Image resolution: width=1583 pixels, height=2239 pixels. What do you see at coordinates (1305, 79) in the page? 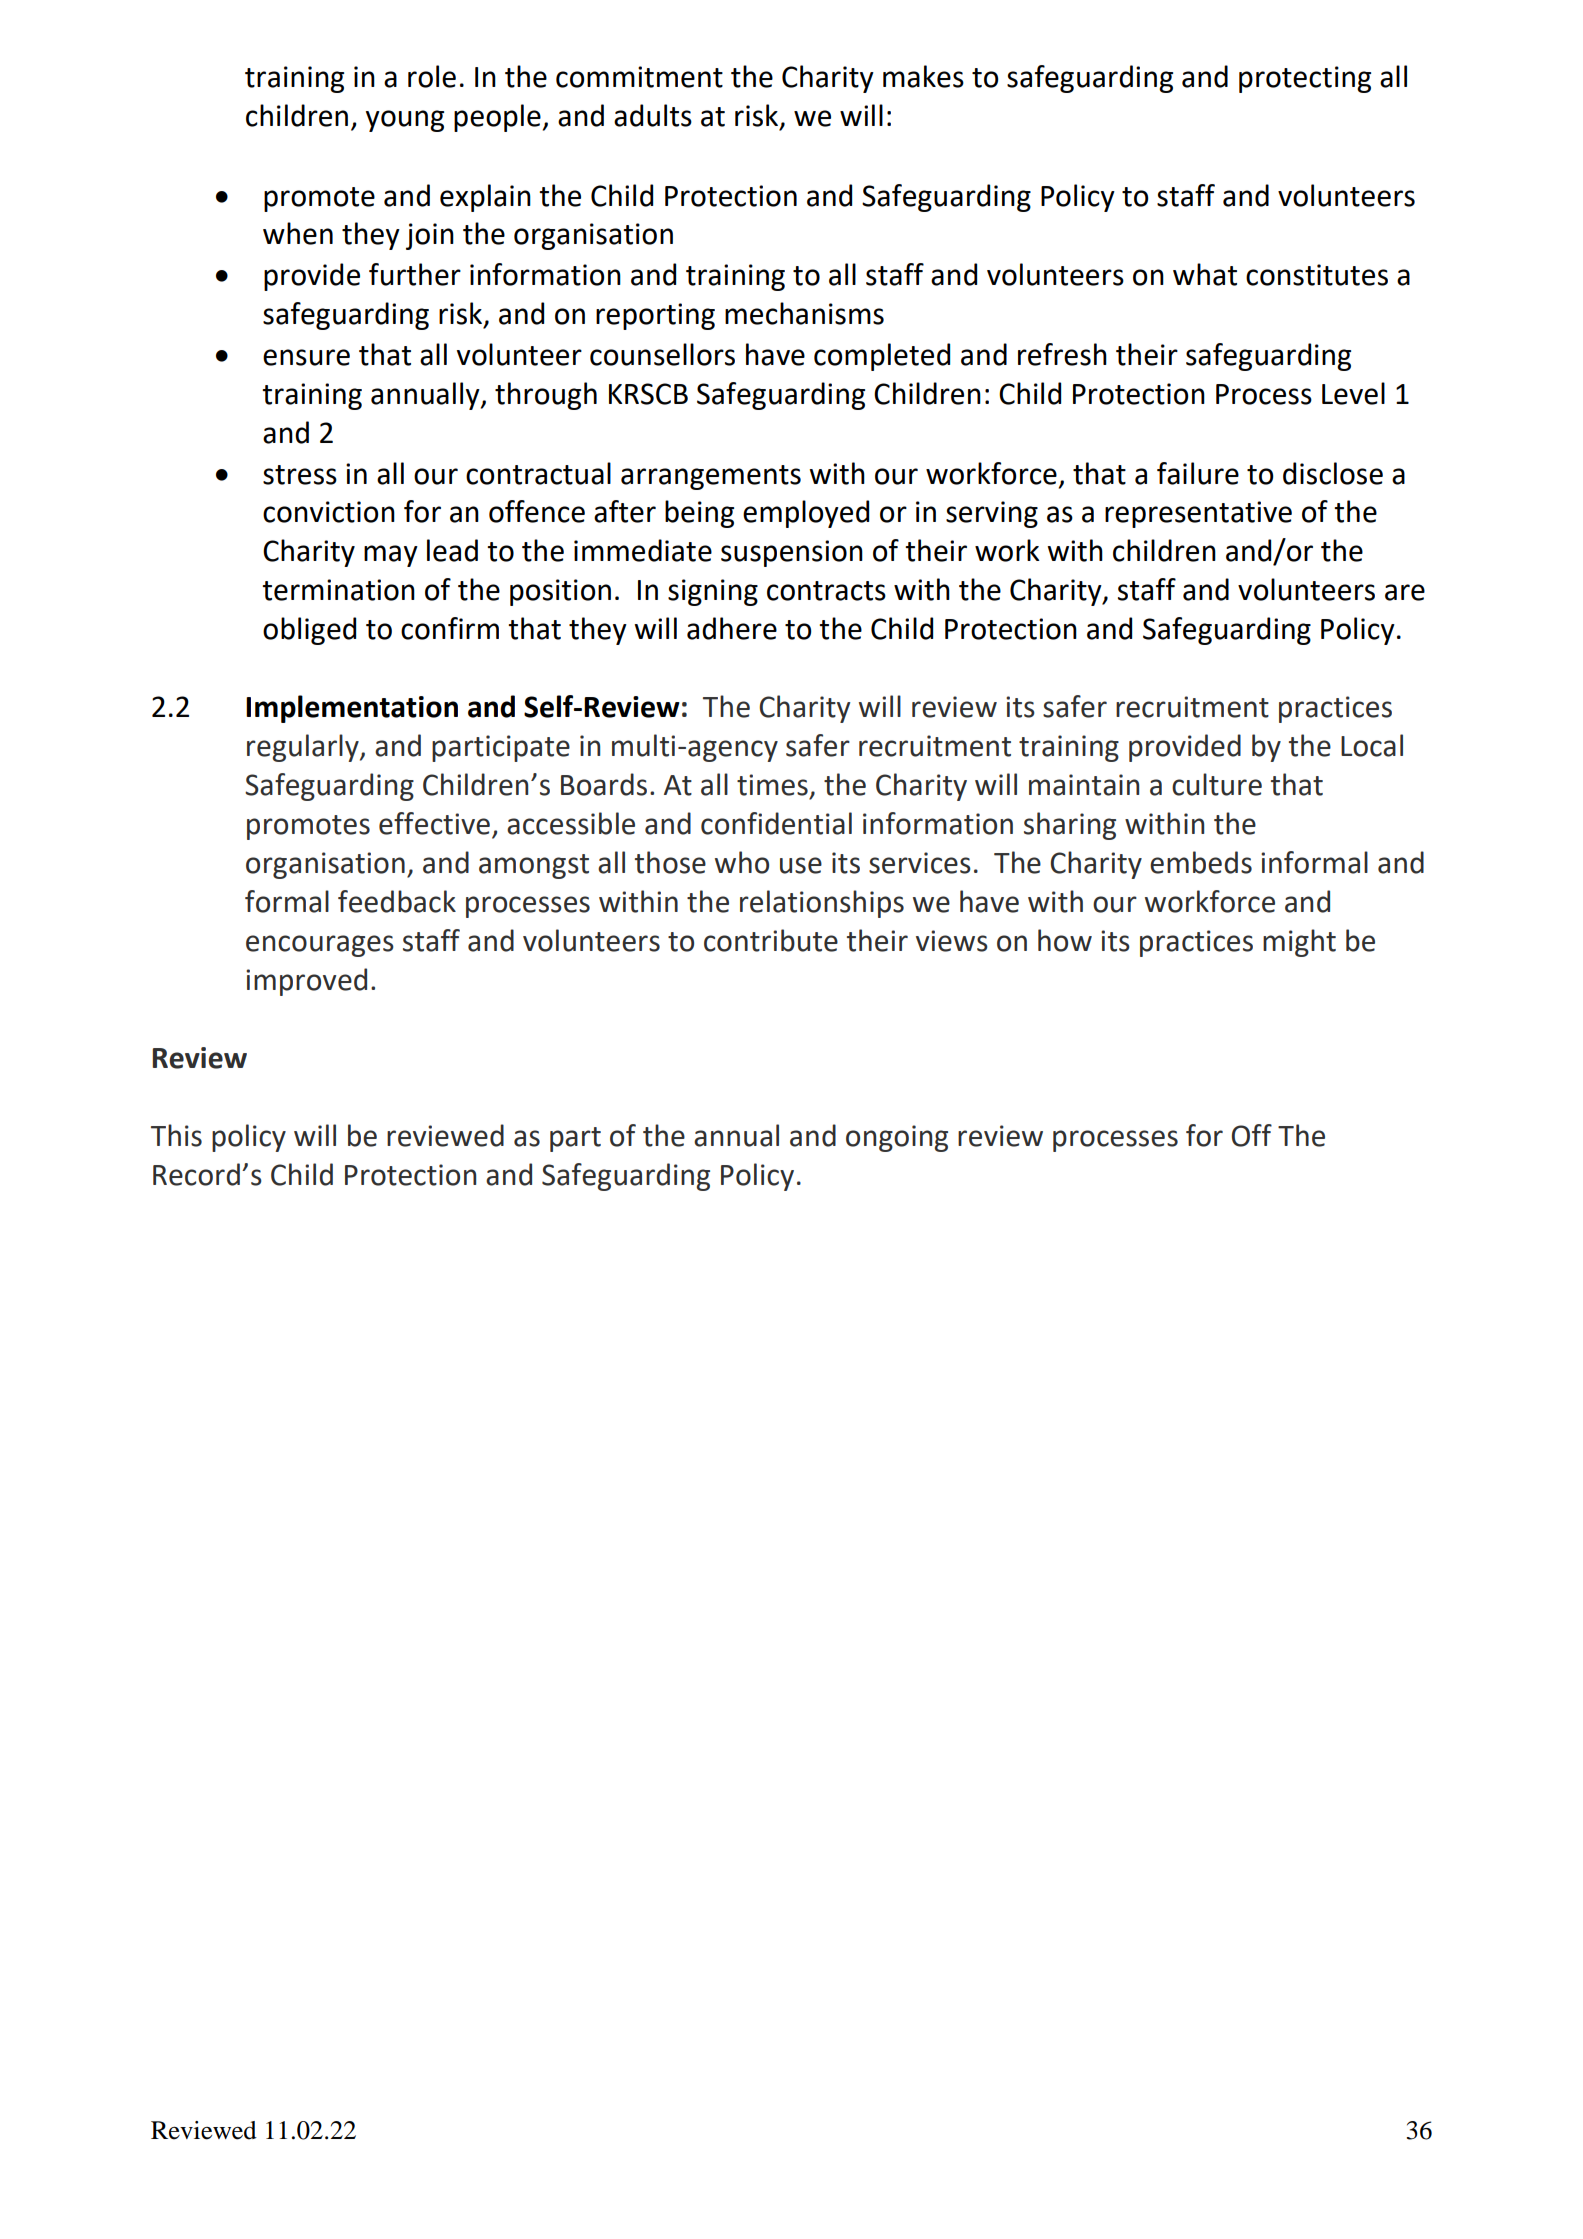
I see `protecting` at bounding box center [1305, 79].
